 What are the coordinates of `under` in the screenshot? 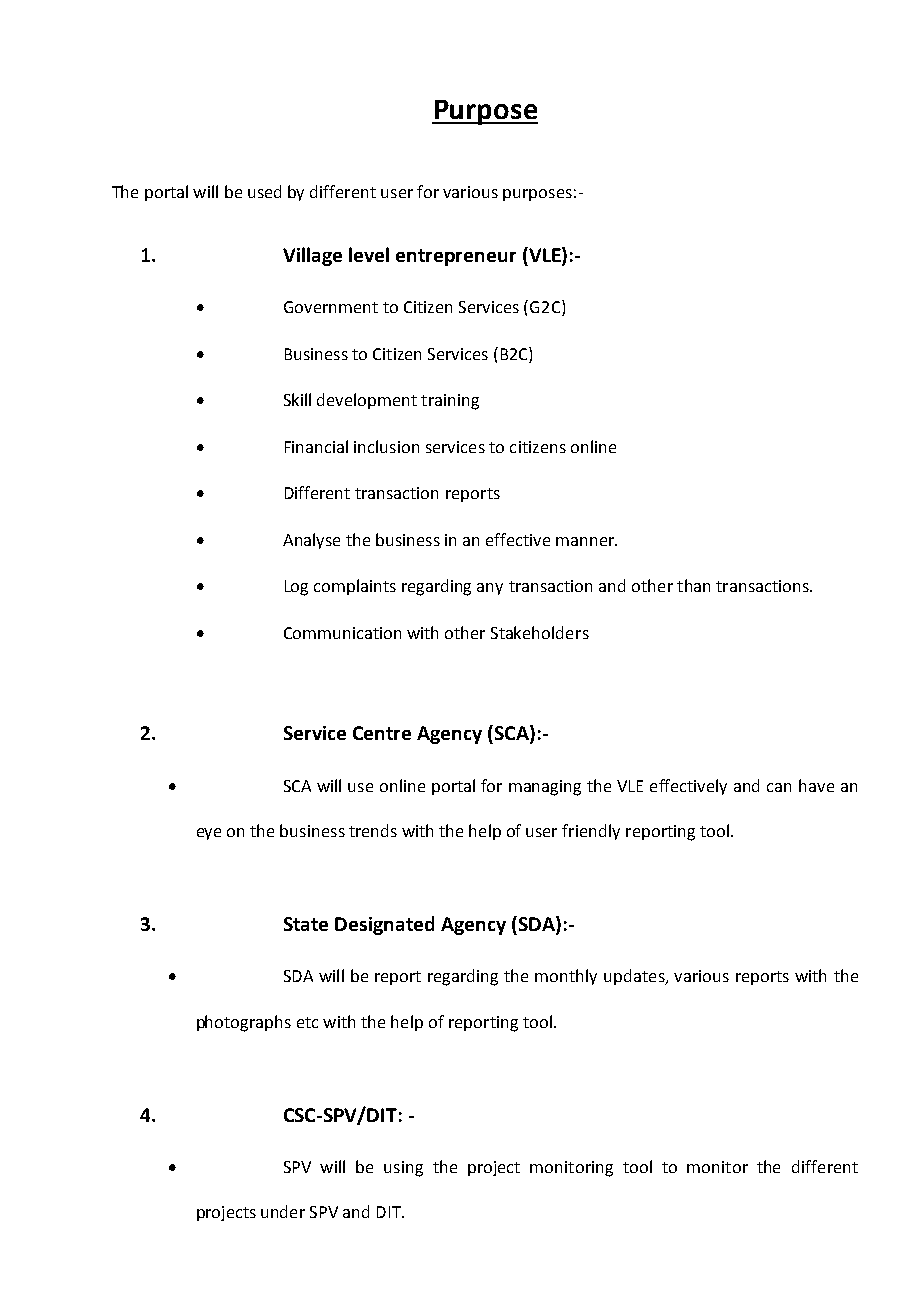 It's located at (283, 1211).
